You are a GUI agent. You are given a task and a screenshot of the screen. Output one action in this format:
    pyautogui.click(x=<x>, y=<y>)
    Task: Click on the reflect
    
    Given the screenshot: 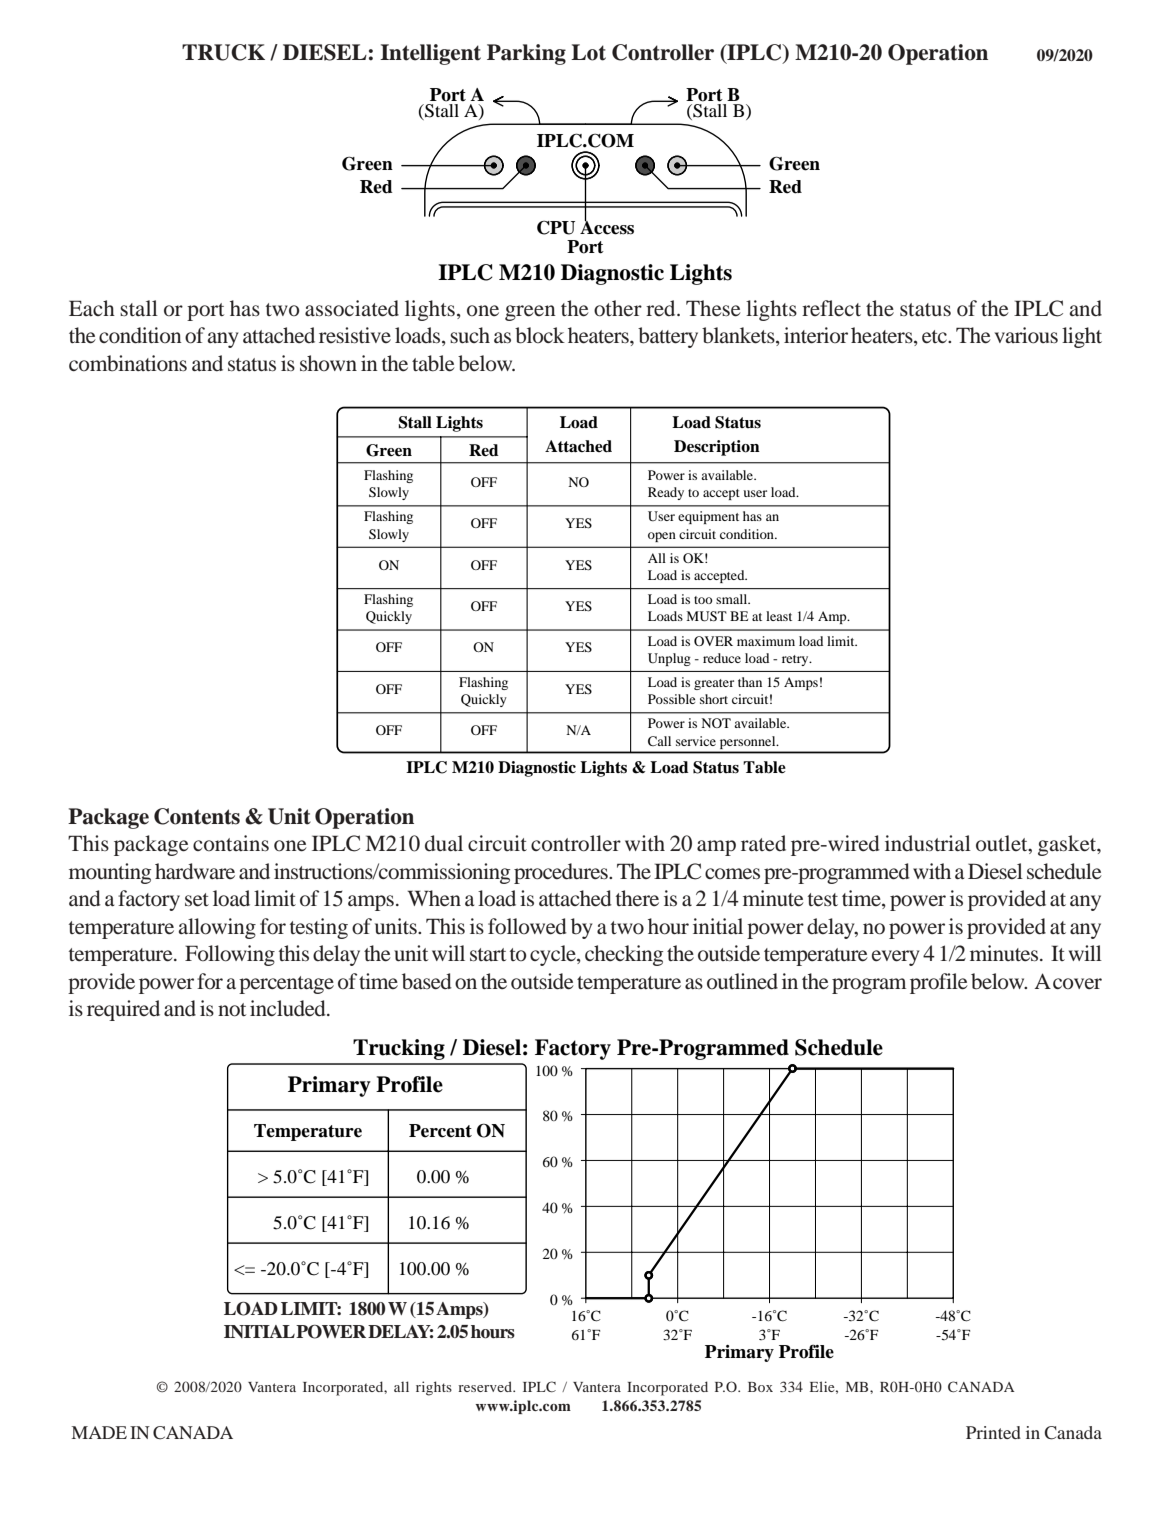 What is the action you would take?
    pyautogui.click(x=831, y=308)
